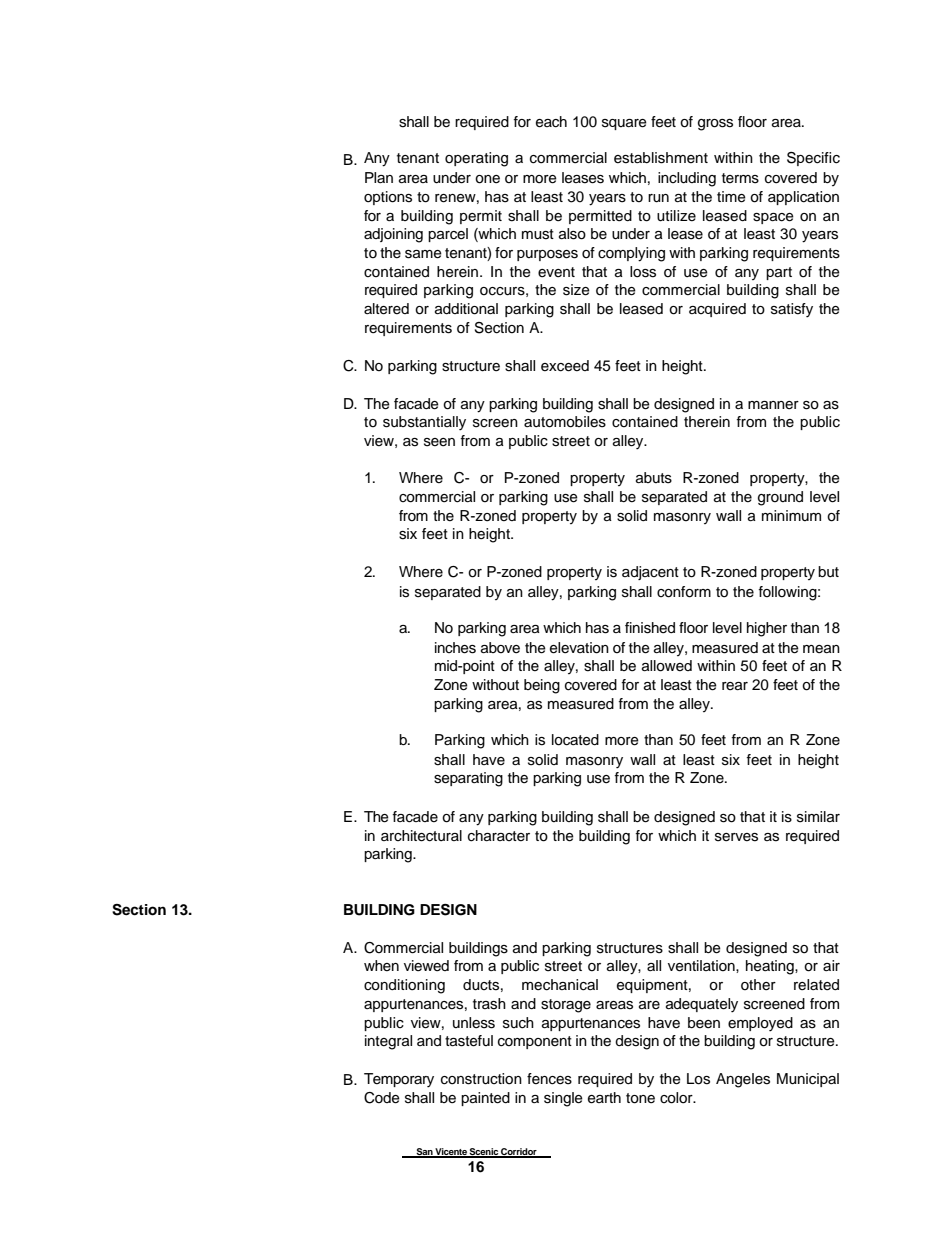 This screenshot has width=952, height=1233. Describe the element at coordinates (476, 159) in the screenshot. I see `operating` at that location.
